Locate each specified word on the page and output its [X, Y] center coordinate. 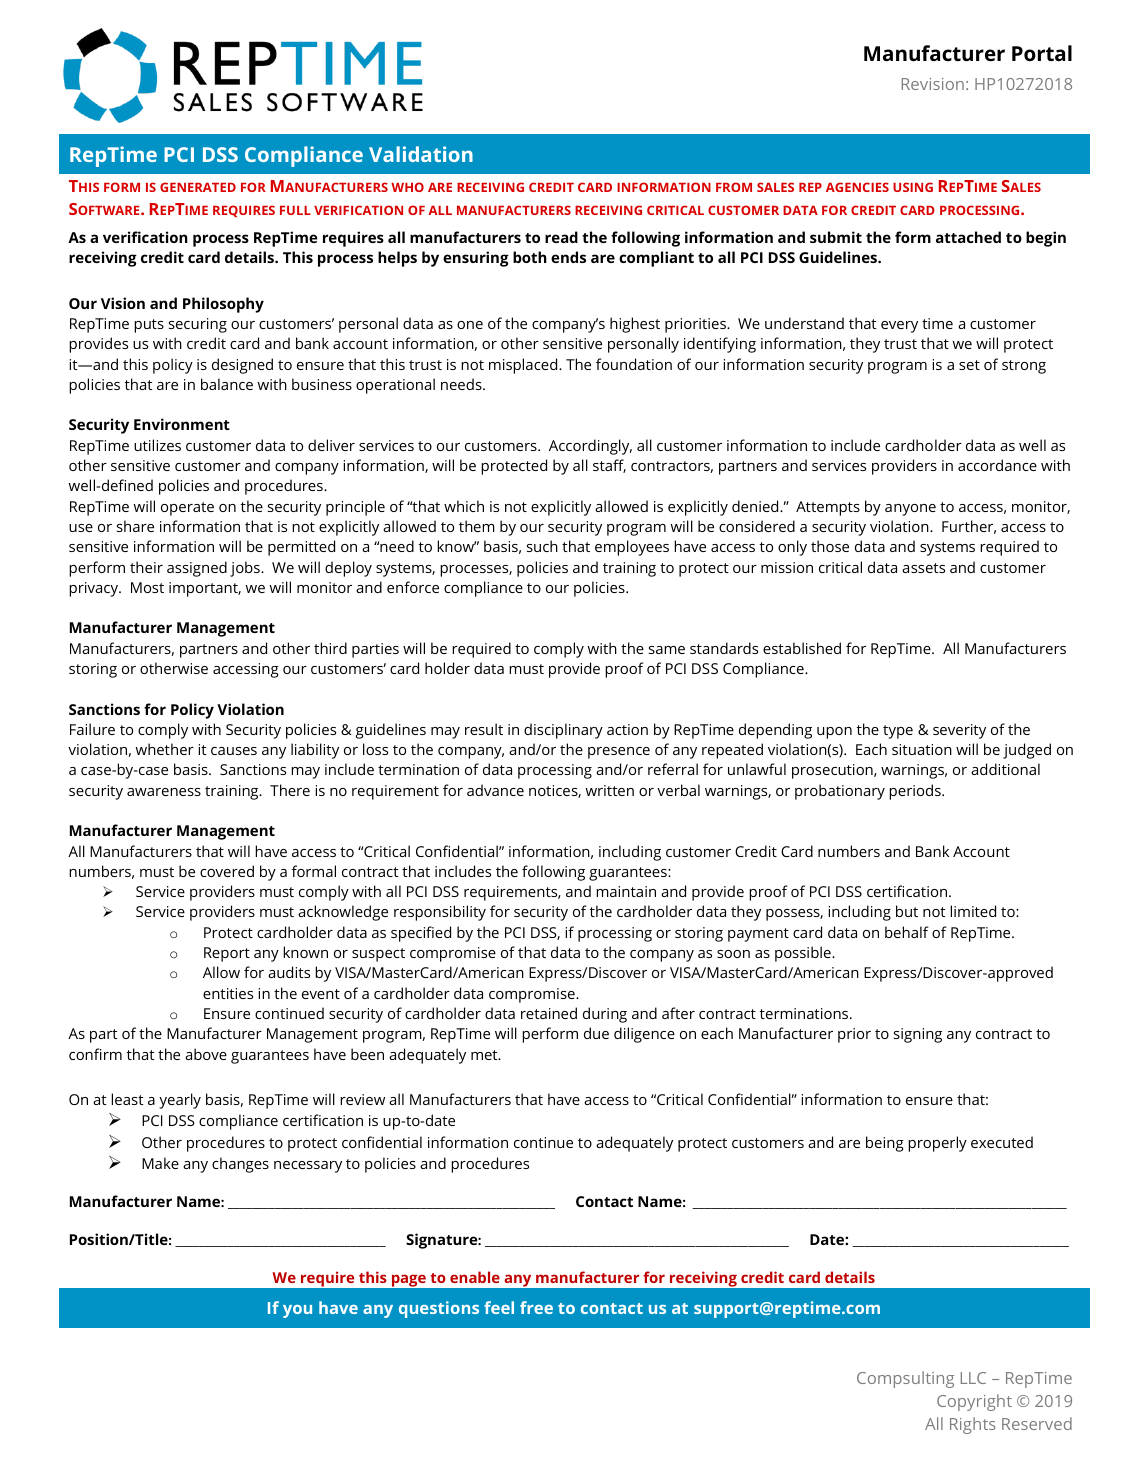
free [536, 1307]
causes [234, 751]
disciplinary [563, 731]
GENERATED [198, 187]
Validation [421, 154]
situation [922, 749]
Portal [1042, 53]
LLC [973, 1378]
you [297, 1311]
